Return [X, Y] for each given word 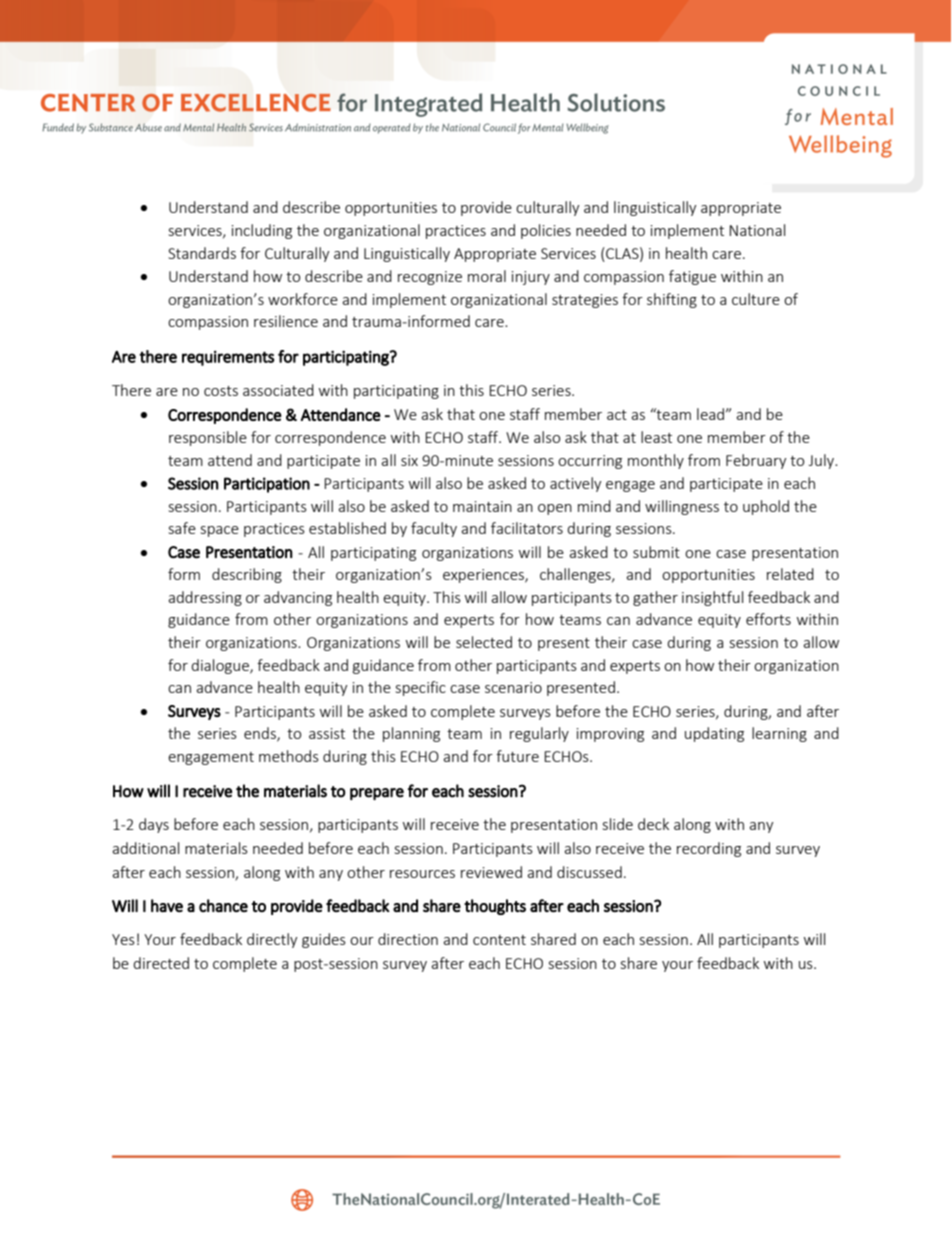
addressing [205, 598]
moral [487, 276]
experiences [484, 576]
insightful [712, 598]
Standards [202, 253]
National [757, 230]
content [499, 940]
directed [161, 963]
